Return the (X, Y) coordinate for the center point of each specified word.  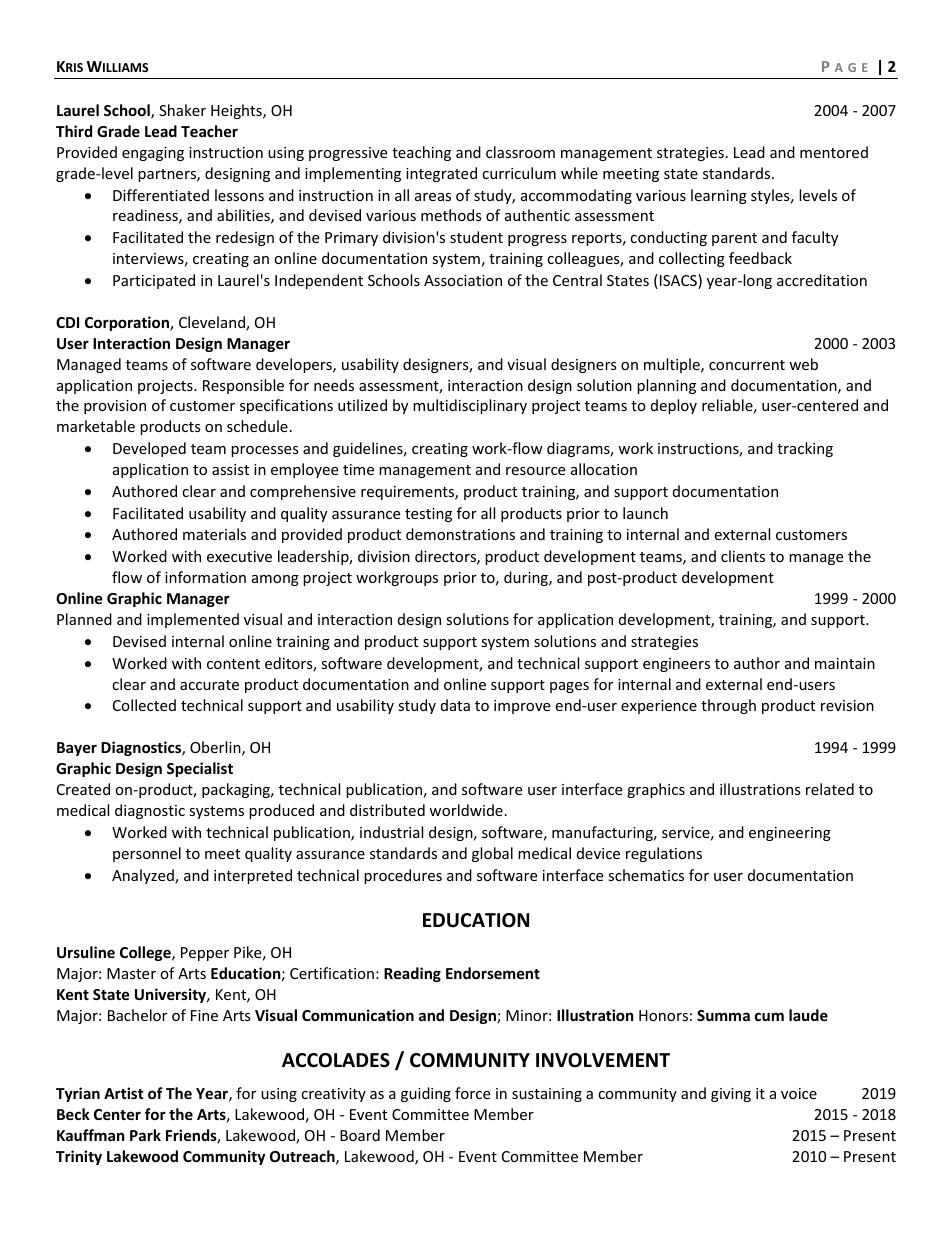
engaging (153, 154)
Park (145, 1135)
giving (731, 1095)
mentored (834, 152)
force (472, 1093)
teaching (421, 153)
